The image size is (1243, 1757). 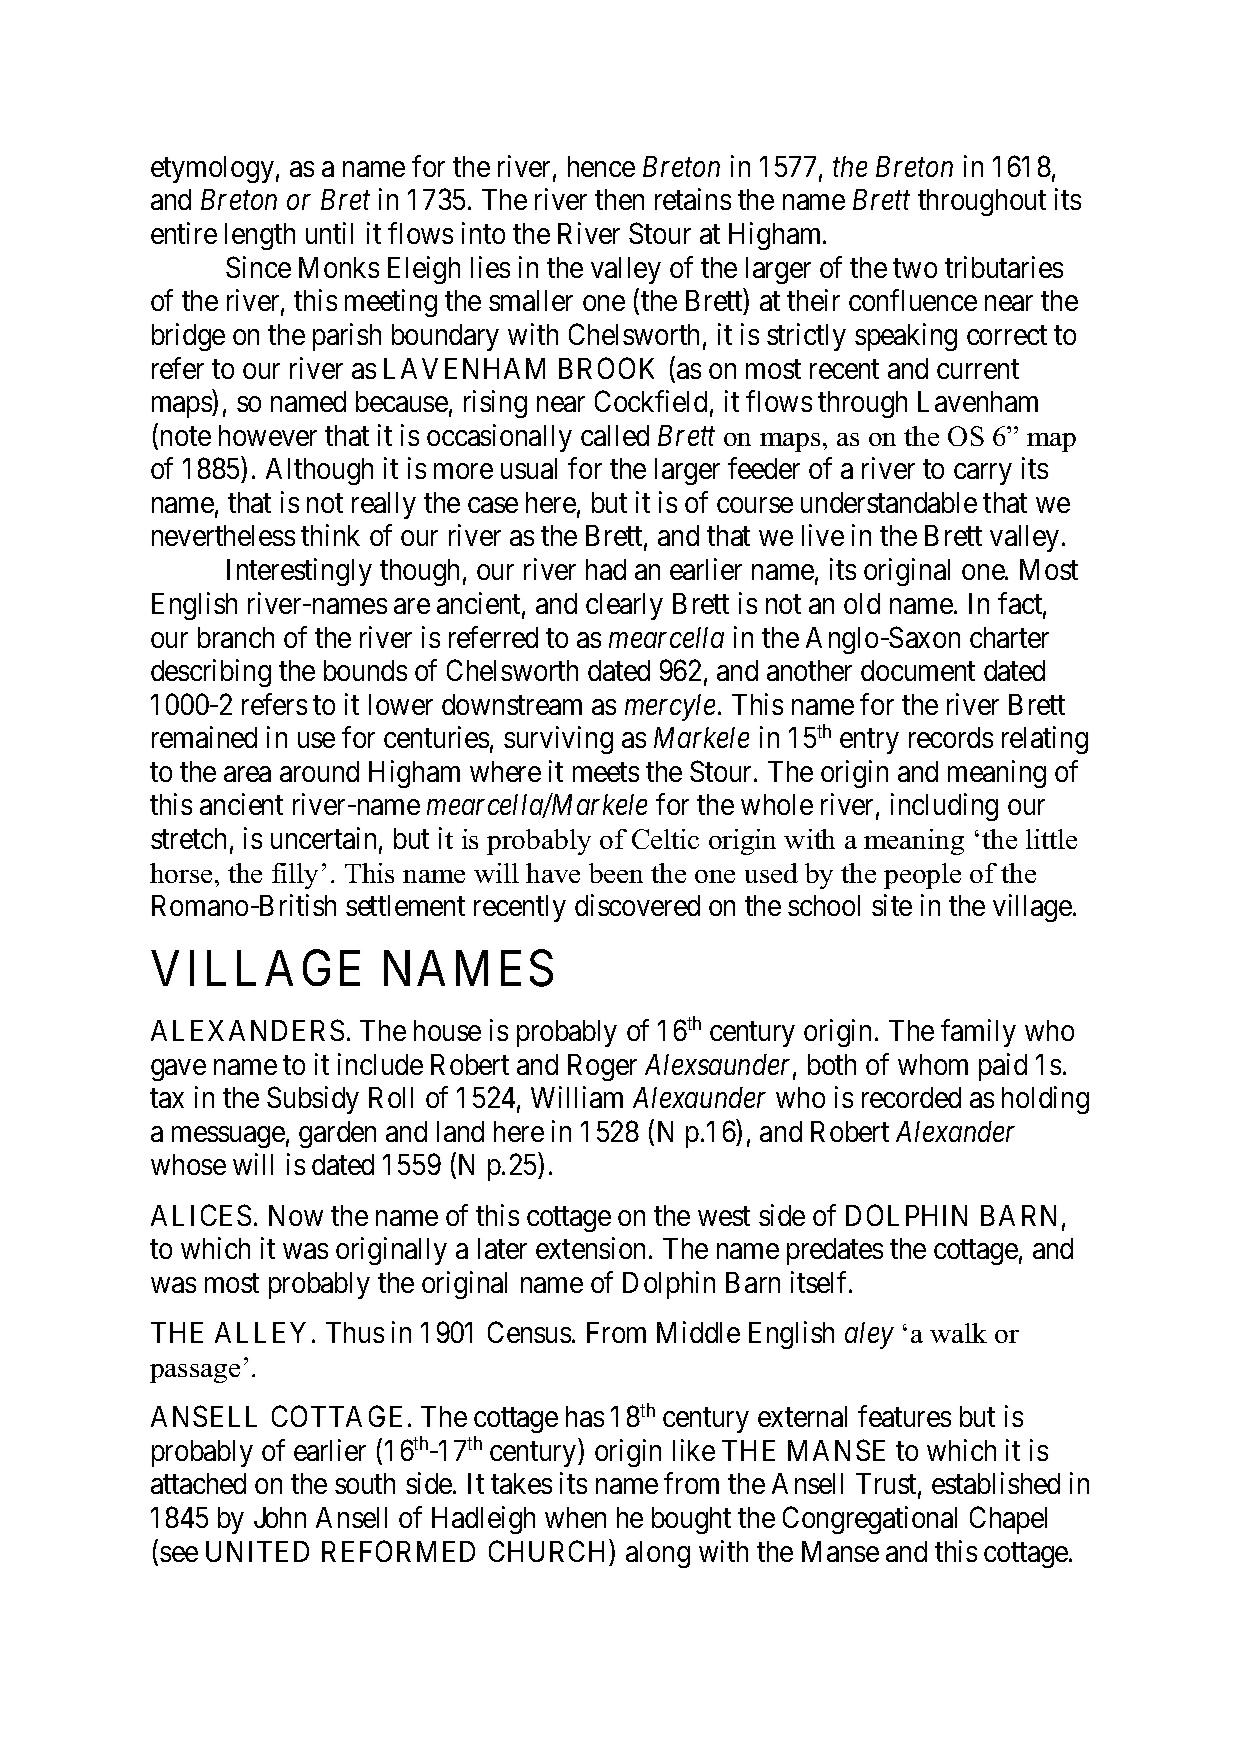 What do you see at coordinates (996, 1483) in the screenshot?
I see `established` at bounding box center [996, 1483].
